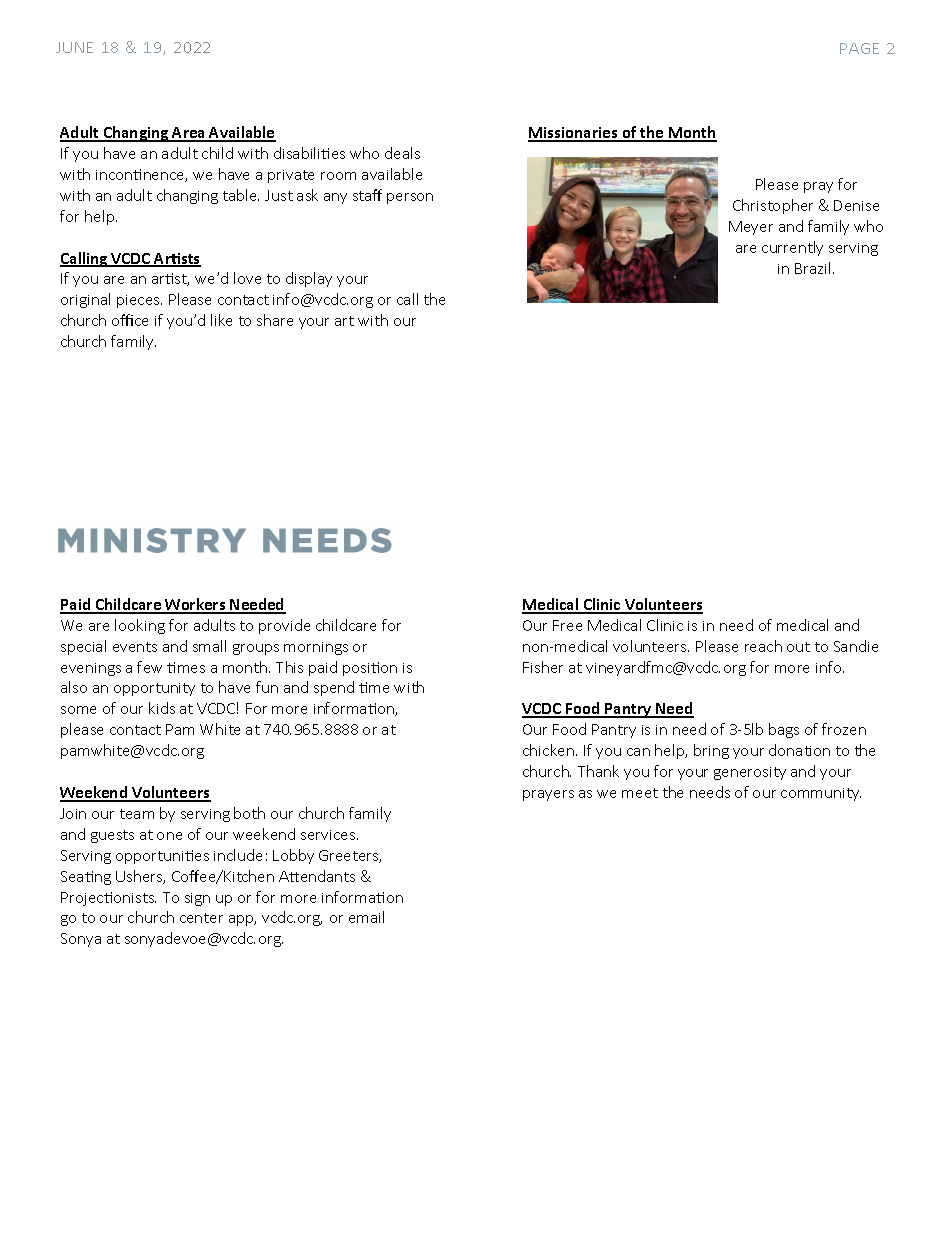 The width and height of the page is (952, 1233). I want to click on looking, so click(140, 626).
